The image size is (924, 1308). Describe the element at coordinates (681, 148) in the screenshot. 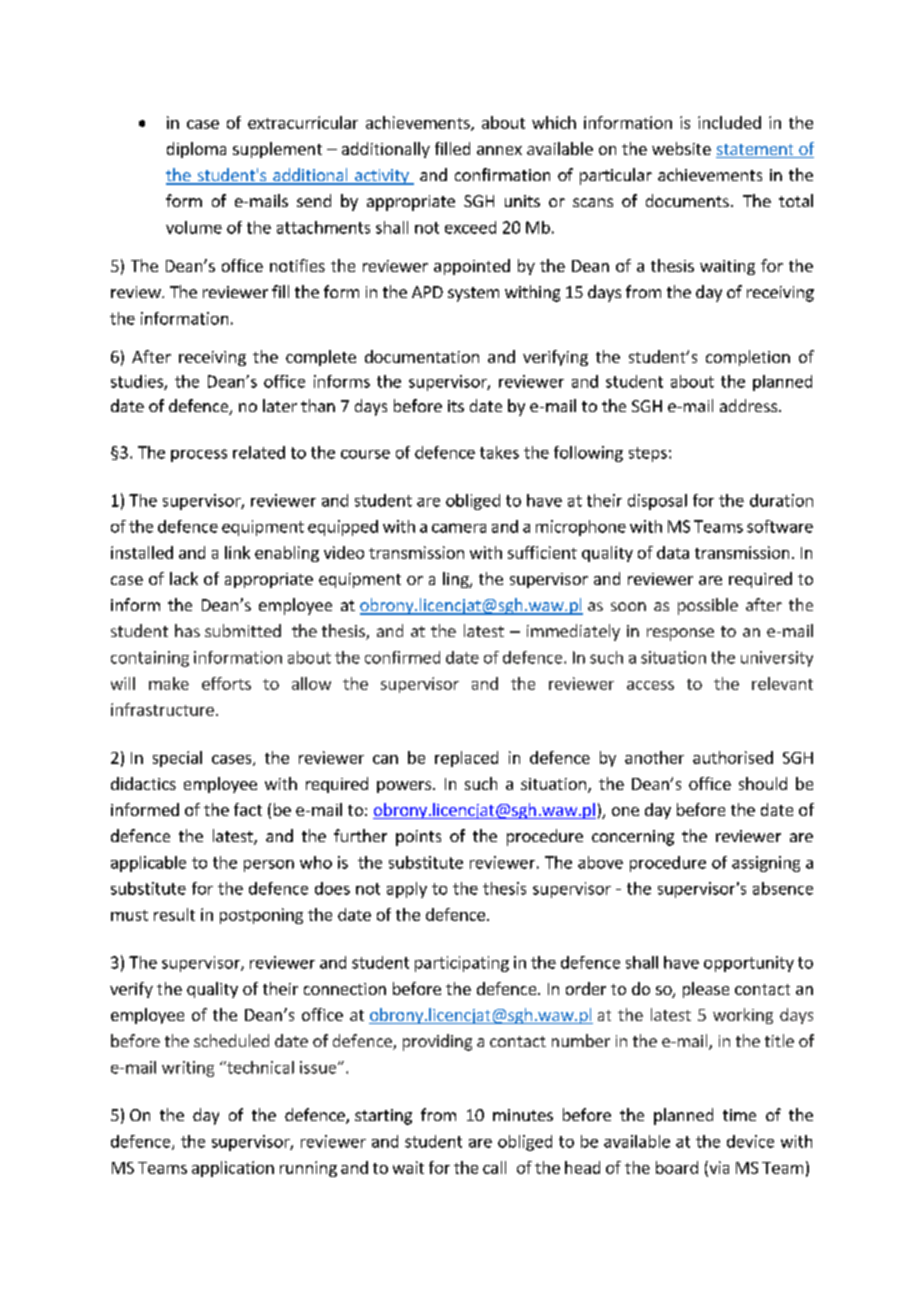

I see `website` at that location.
